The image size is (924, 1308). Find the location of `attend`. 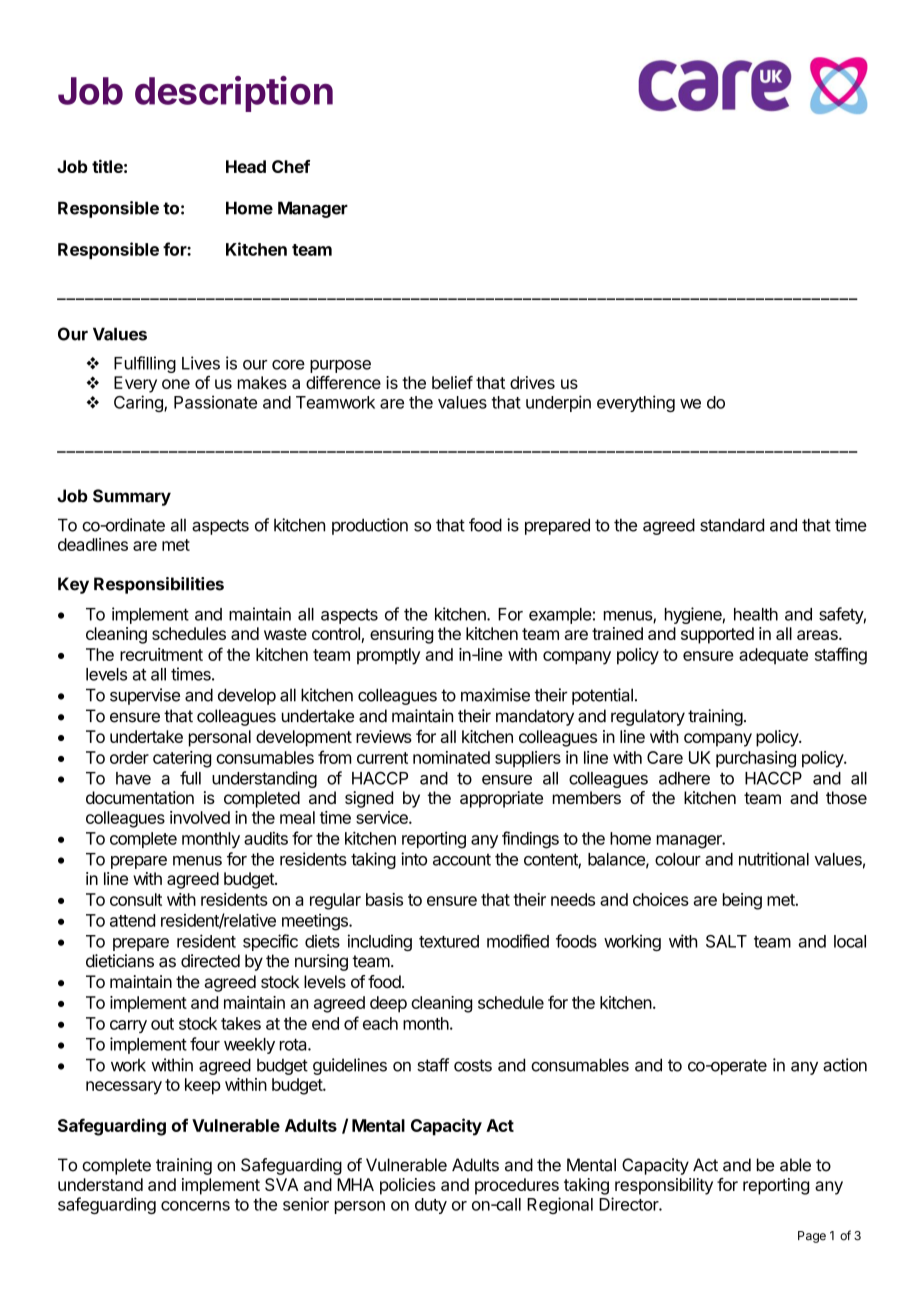

attend is located at coordinates (132, 920).
